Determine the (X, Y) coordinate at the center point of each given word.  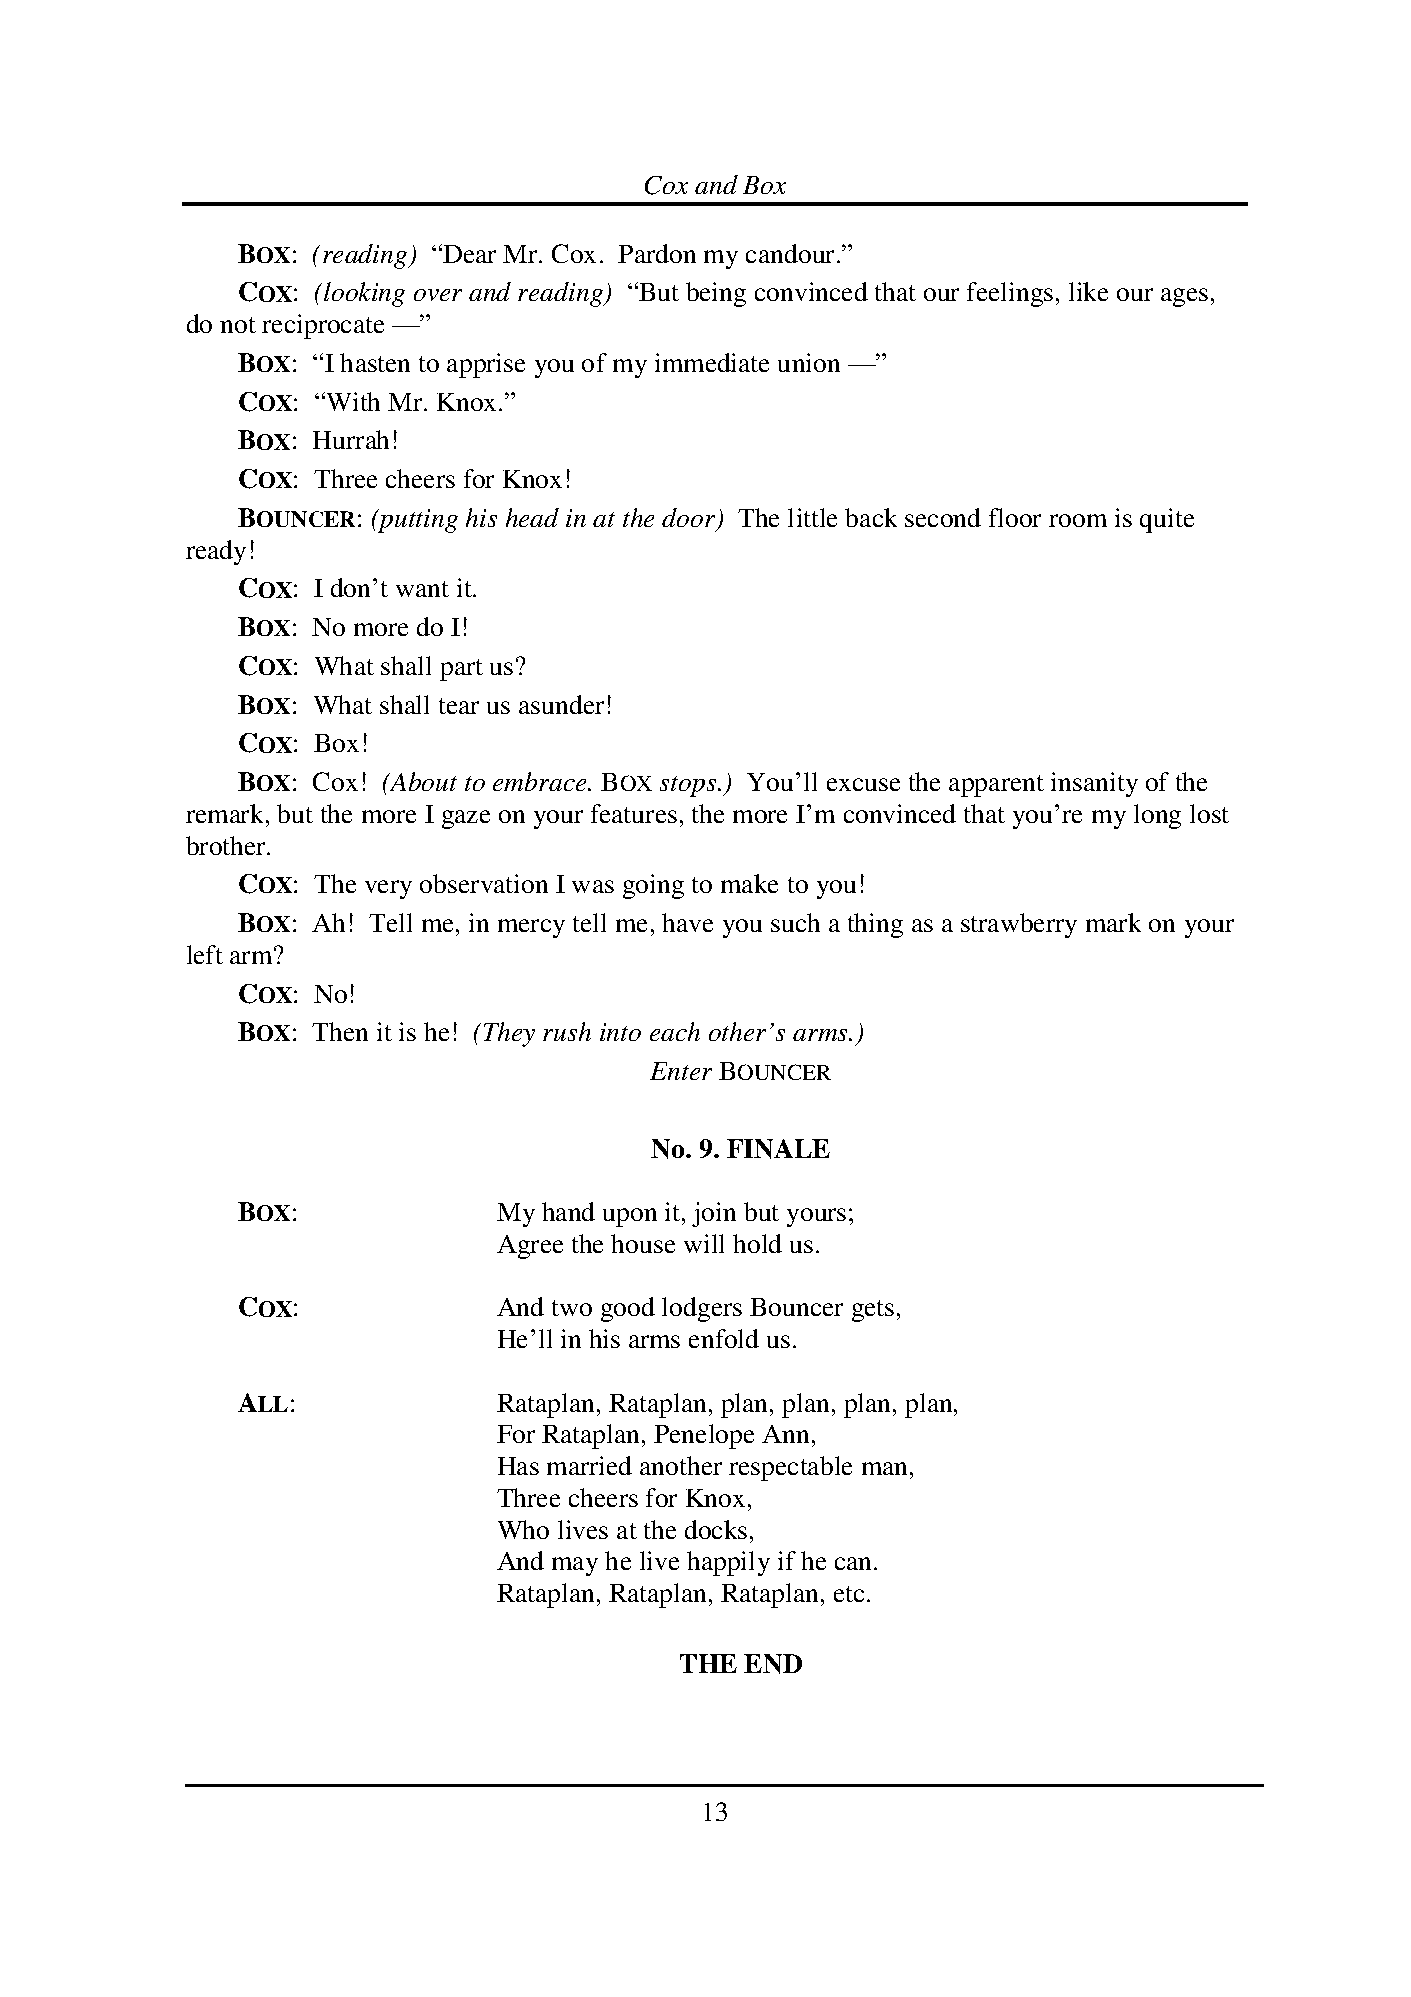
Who (523, 1529)
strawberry (1019, 925)
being (716, 294)
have (687, 922)
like (1088, 291)
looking (364, 294)
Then (340, 1031)
